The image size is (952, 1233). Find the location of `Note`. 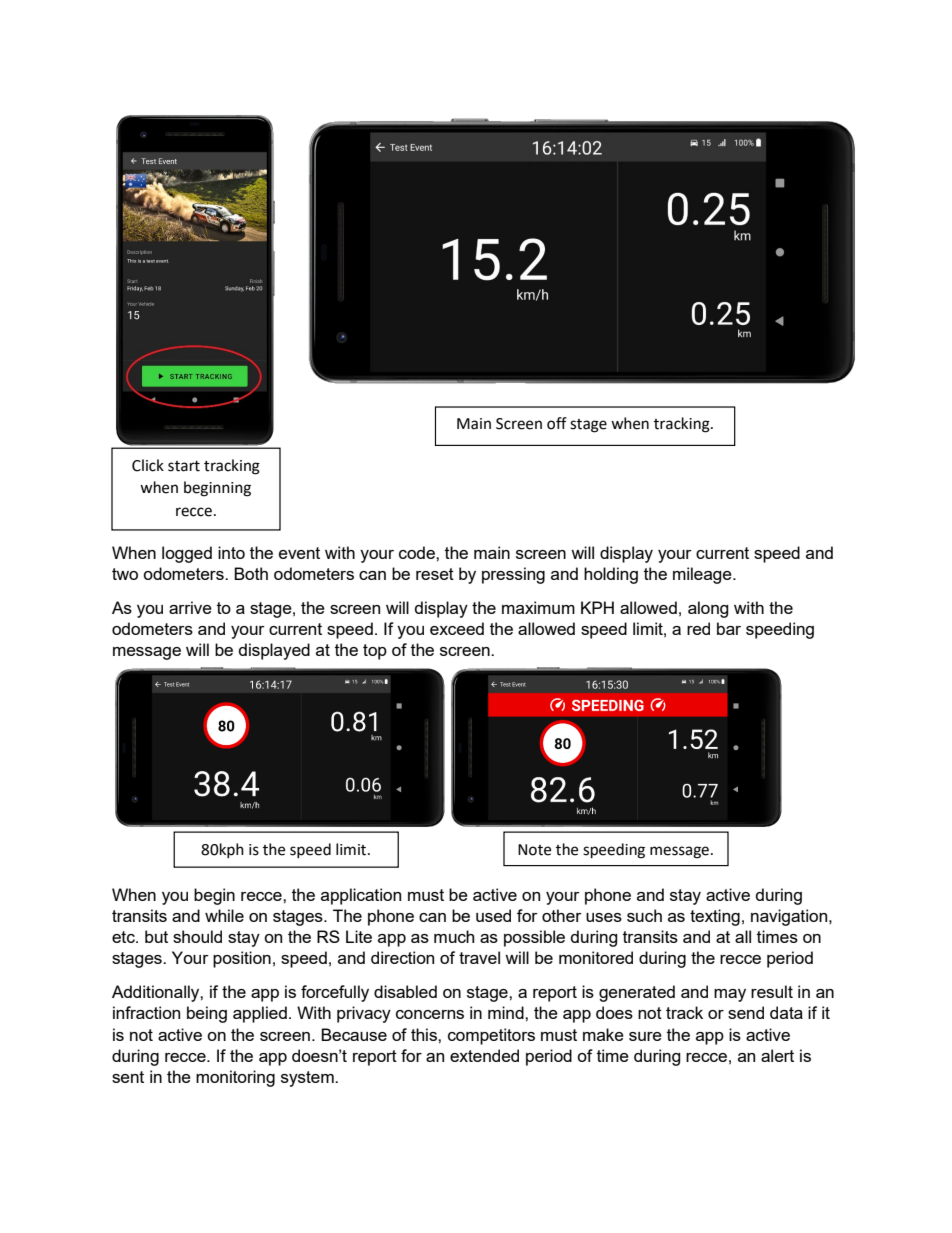

Note is located at coordinates (534, 850).
